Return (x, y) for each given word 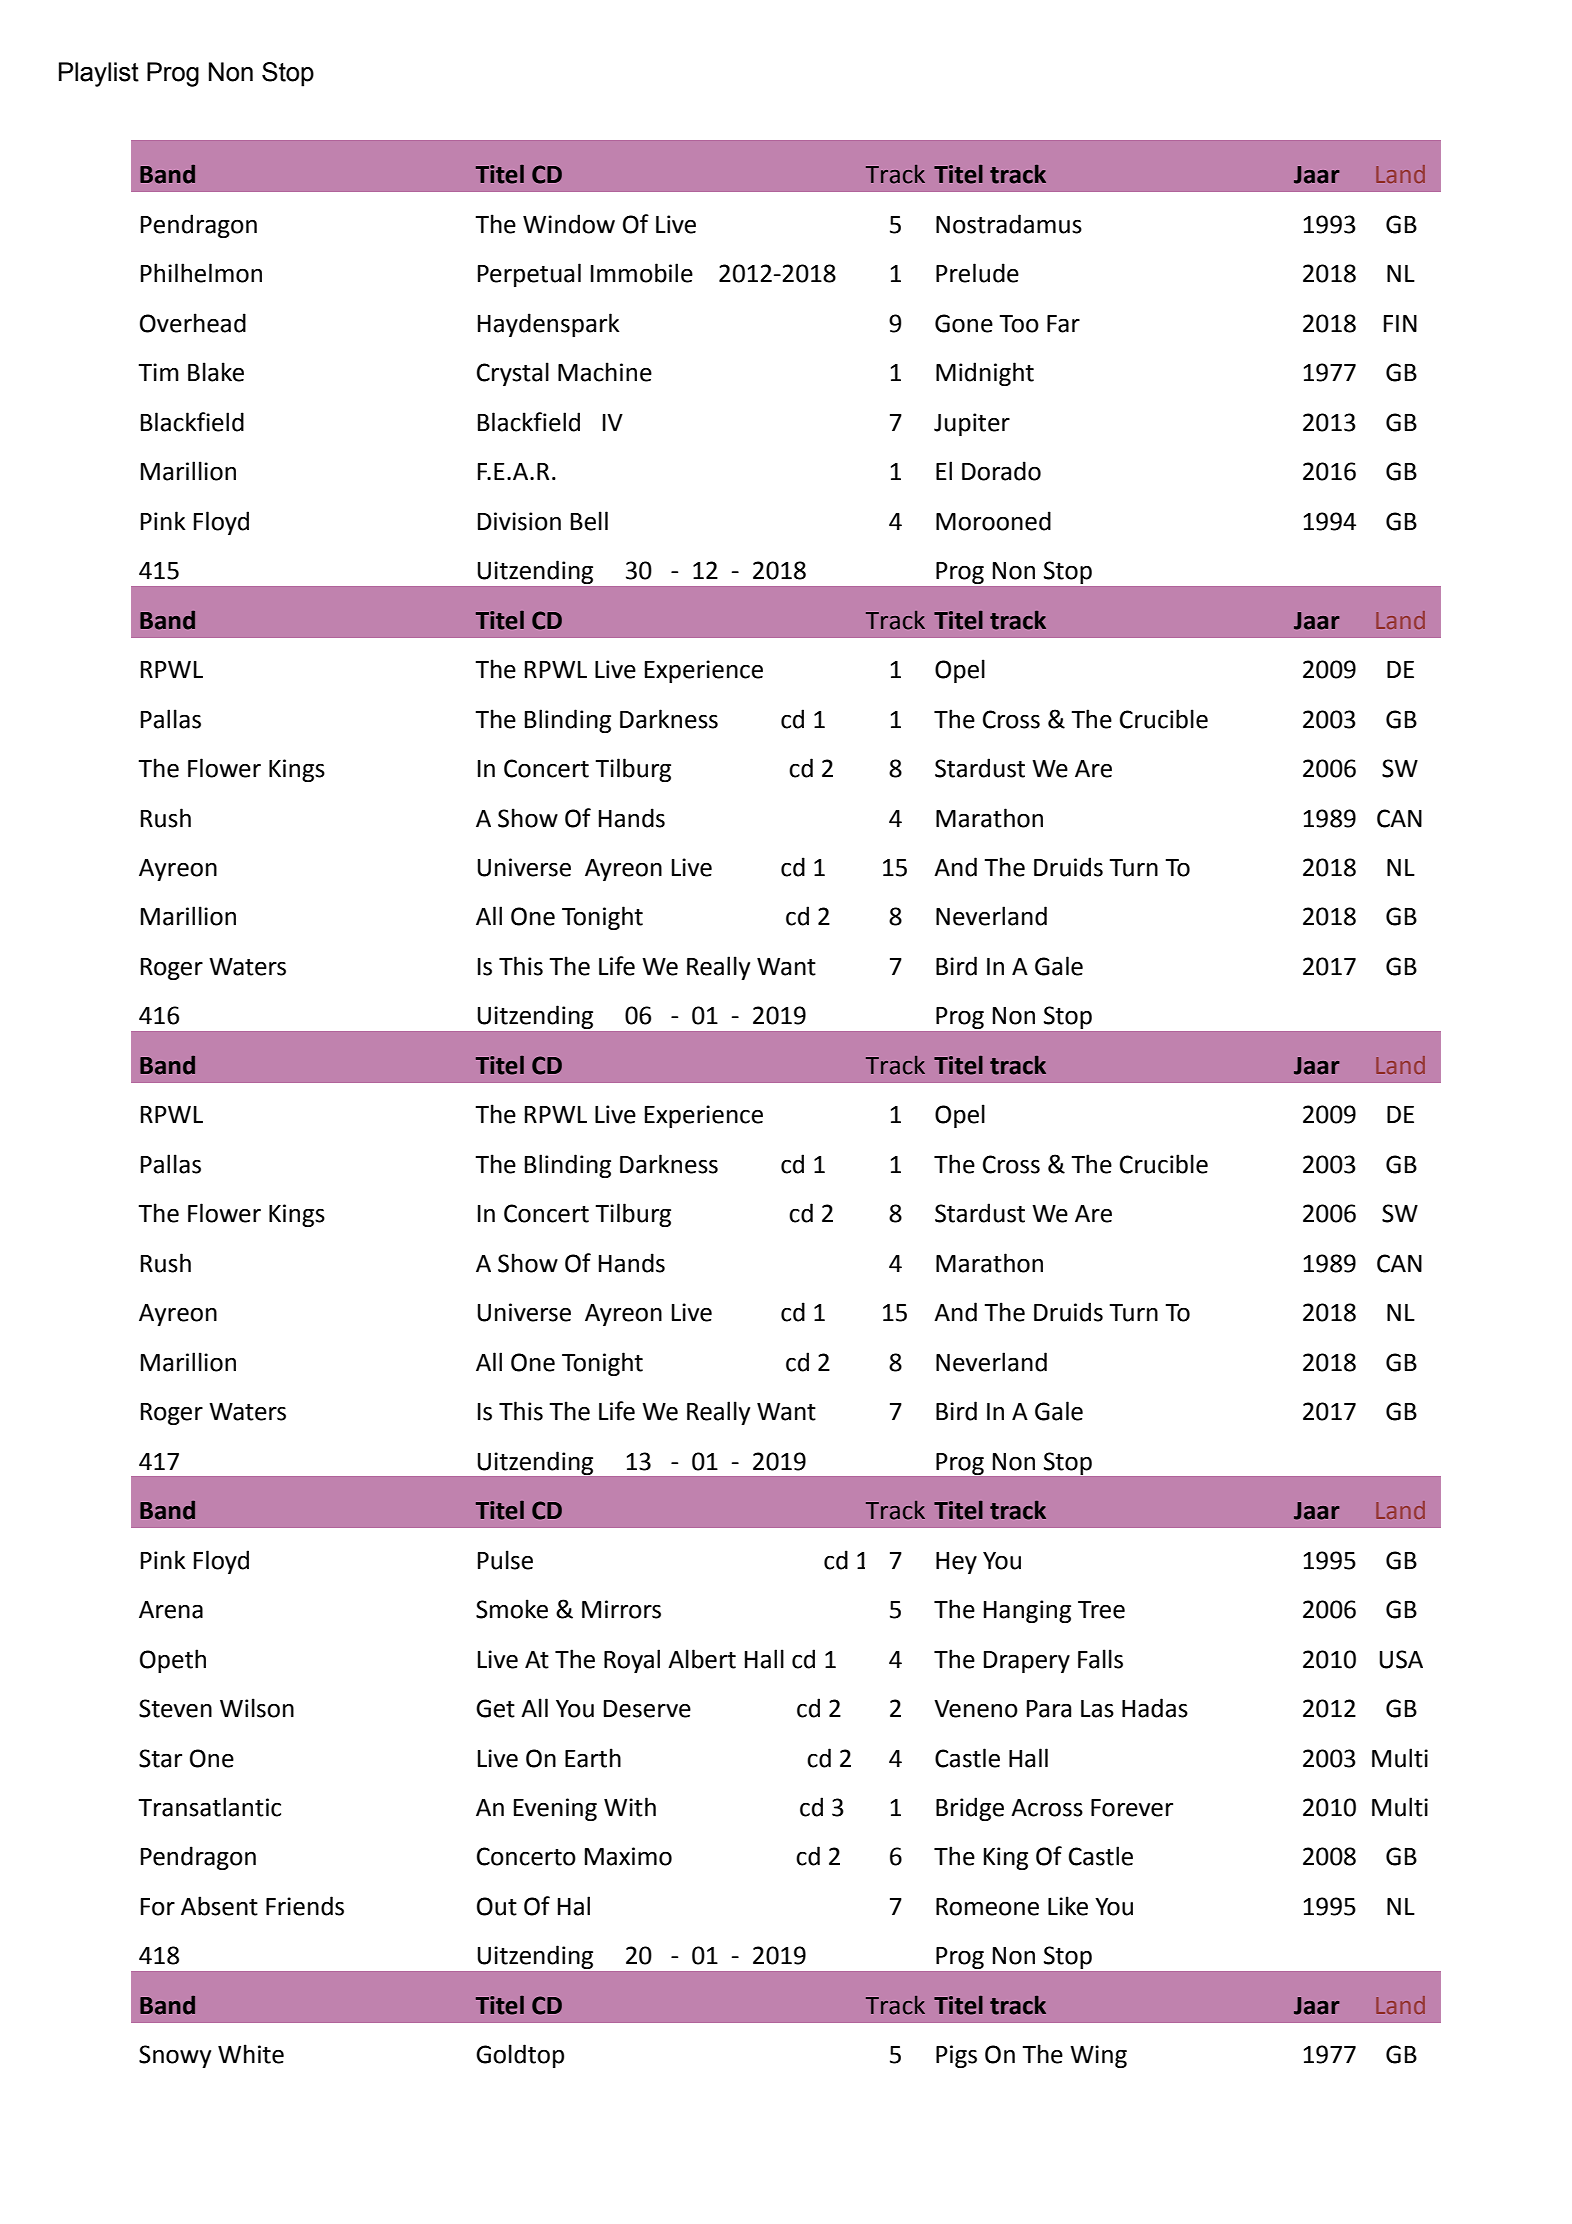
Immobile (642, 273)
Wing (1098, 2056)
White (251, 2054)
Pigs (956, 2056)
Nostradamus (1009, 224)
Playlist (99, 74)
